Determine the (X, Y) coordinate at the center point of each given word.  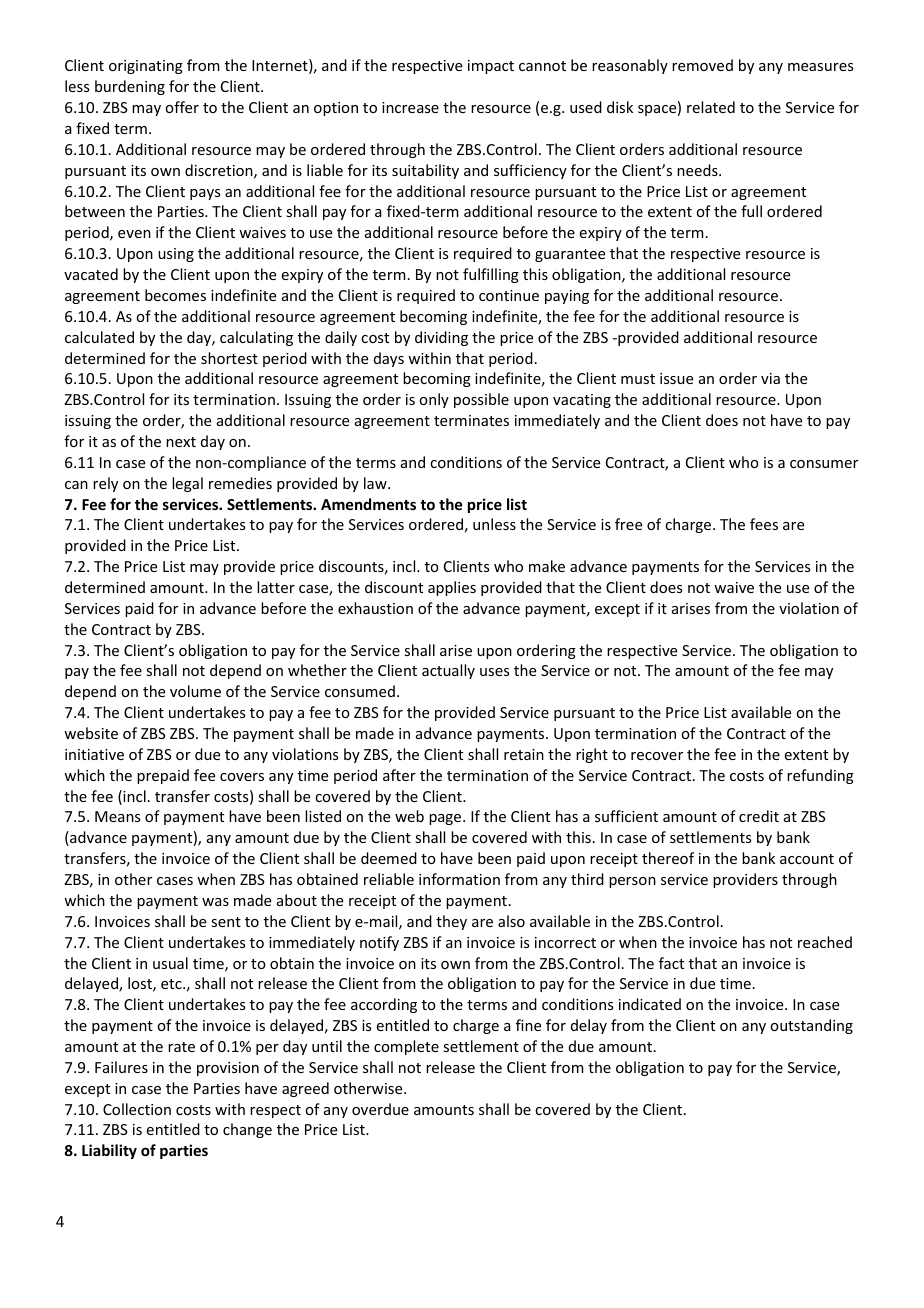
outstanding (811, 1026)
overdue (380, 1109)
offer (182, 107)
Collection (137, 1109)
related (711, 107)
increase (410, 107)
